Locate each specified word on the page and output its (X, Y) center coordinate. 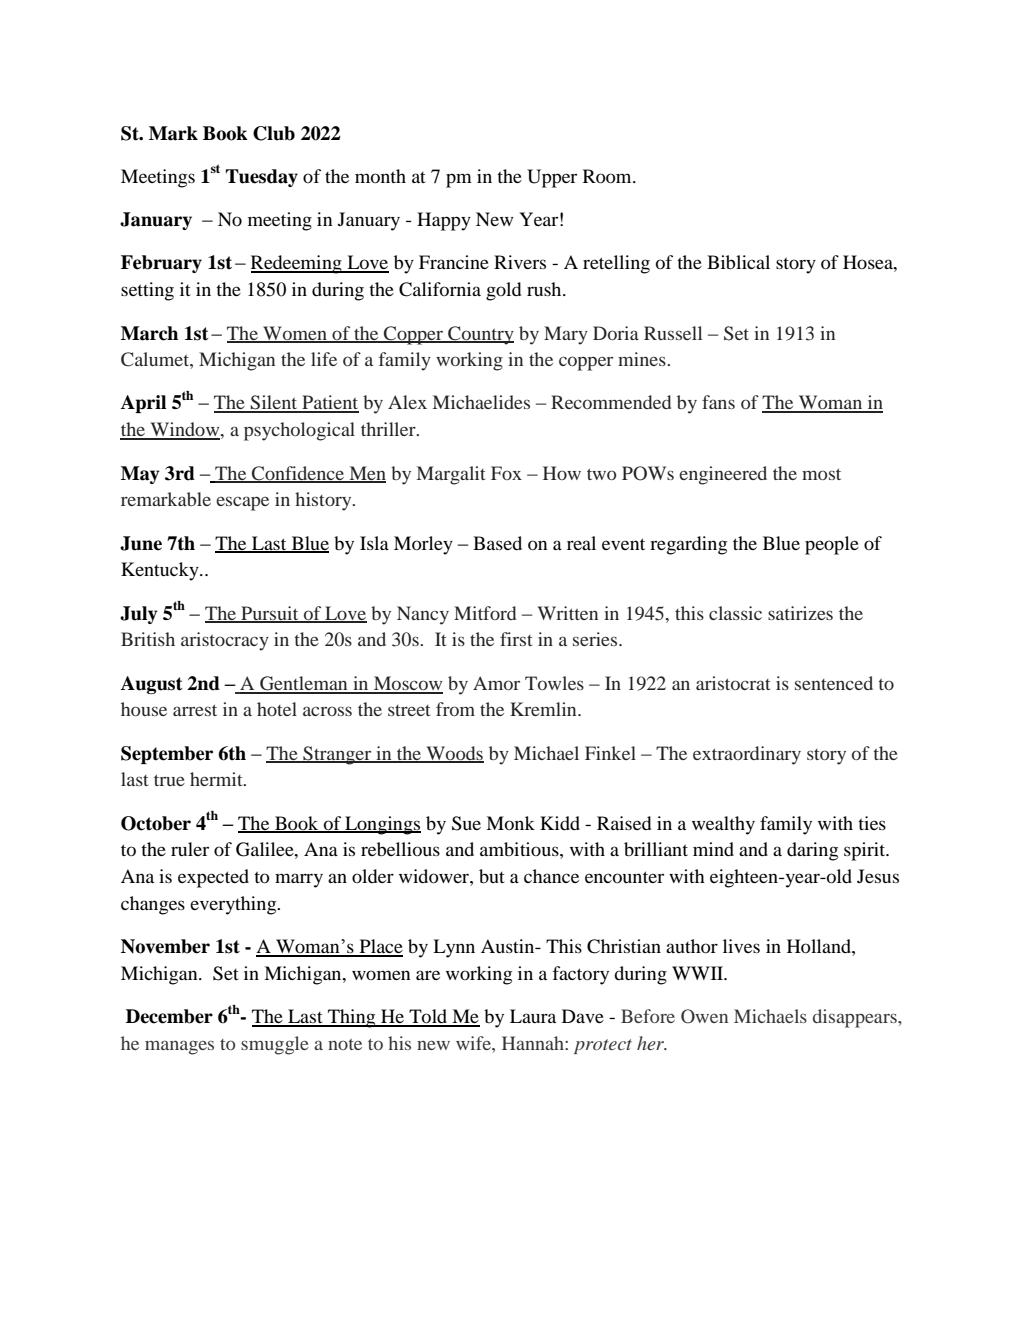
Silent (274, 403)
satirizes (800, 613)
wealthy (723, 825)
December (169, 1016)
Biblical (738, 262)
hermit (217, 779)
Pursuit (270, 614)
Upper (552, 178)
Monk (510, 823)
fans (718, 402)
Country (480, 335)
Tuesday (262, 178)
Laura (533, 1016)
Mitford (485, 613)
